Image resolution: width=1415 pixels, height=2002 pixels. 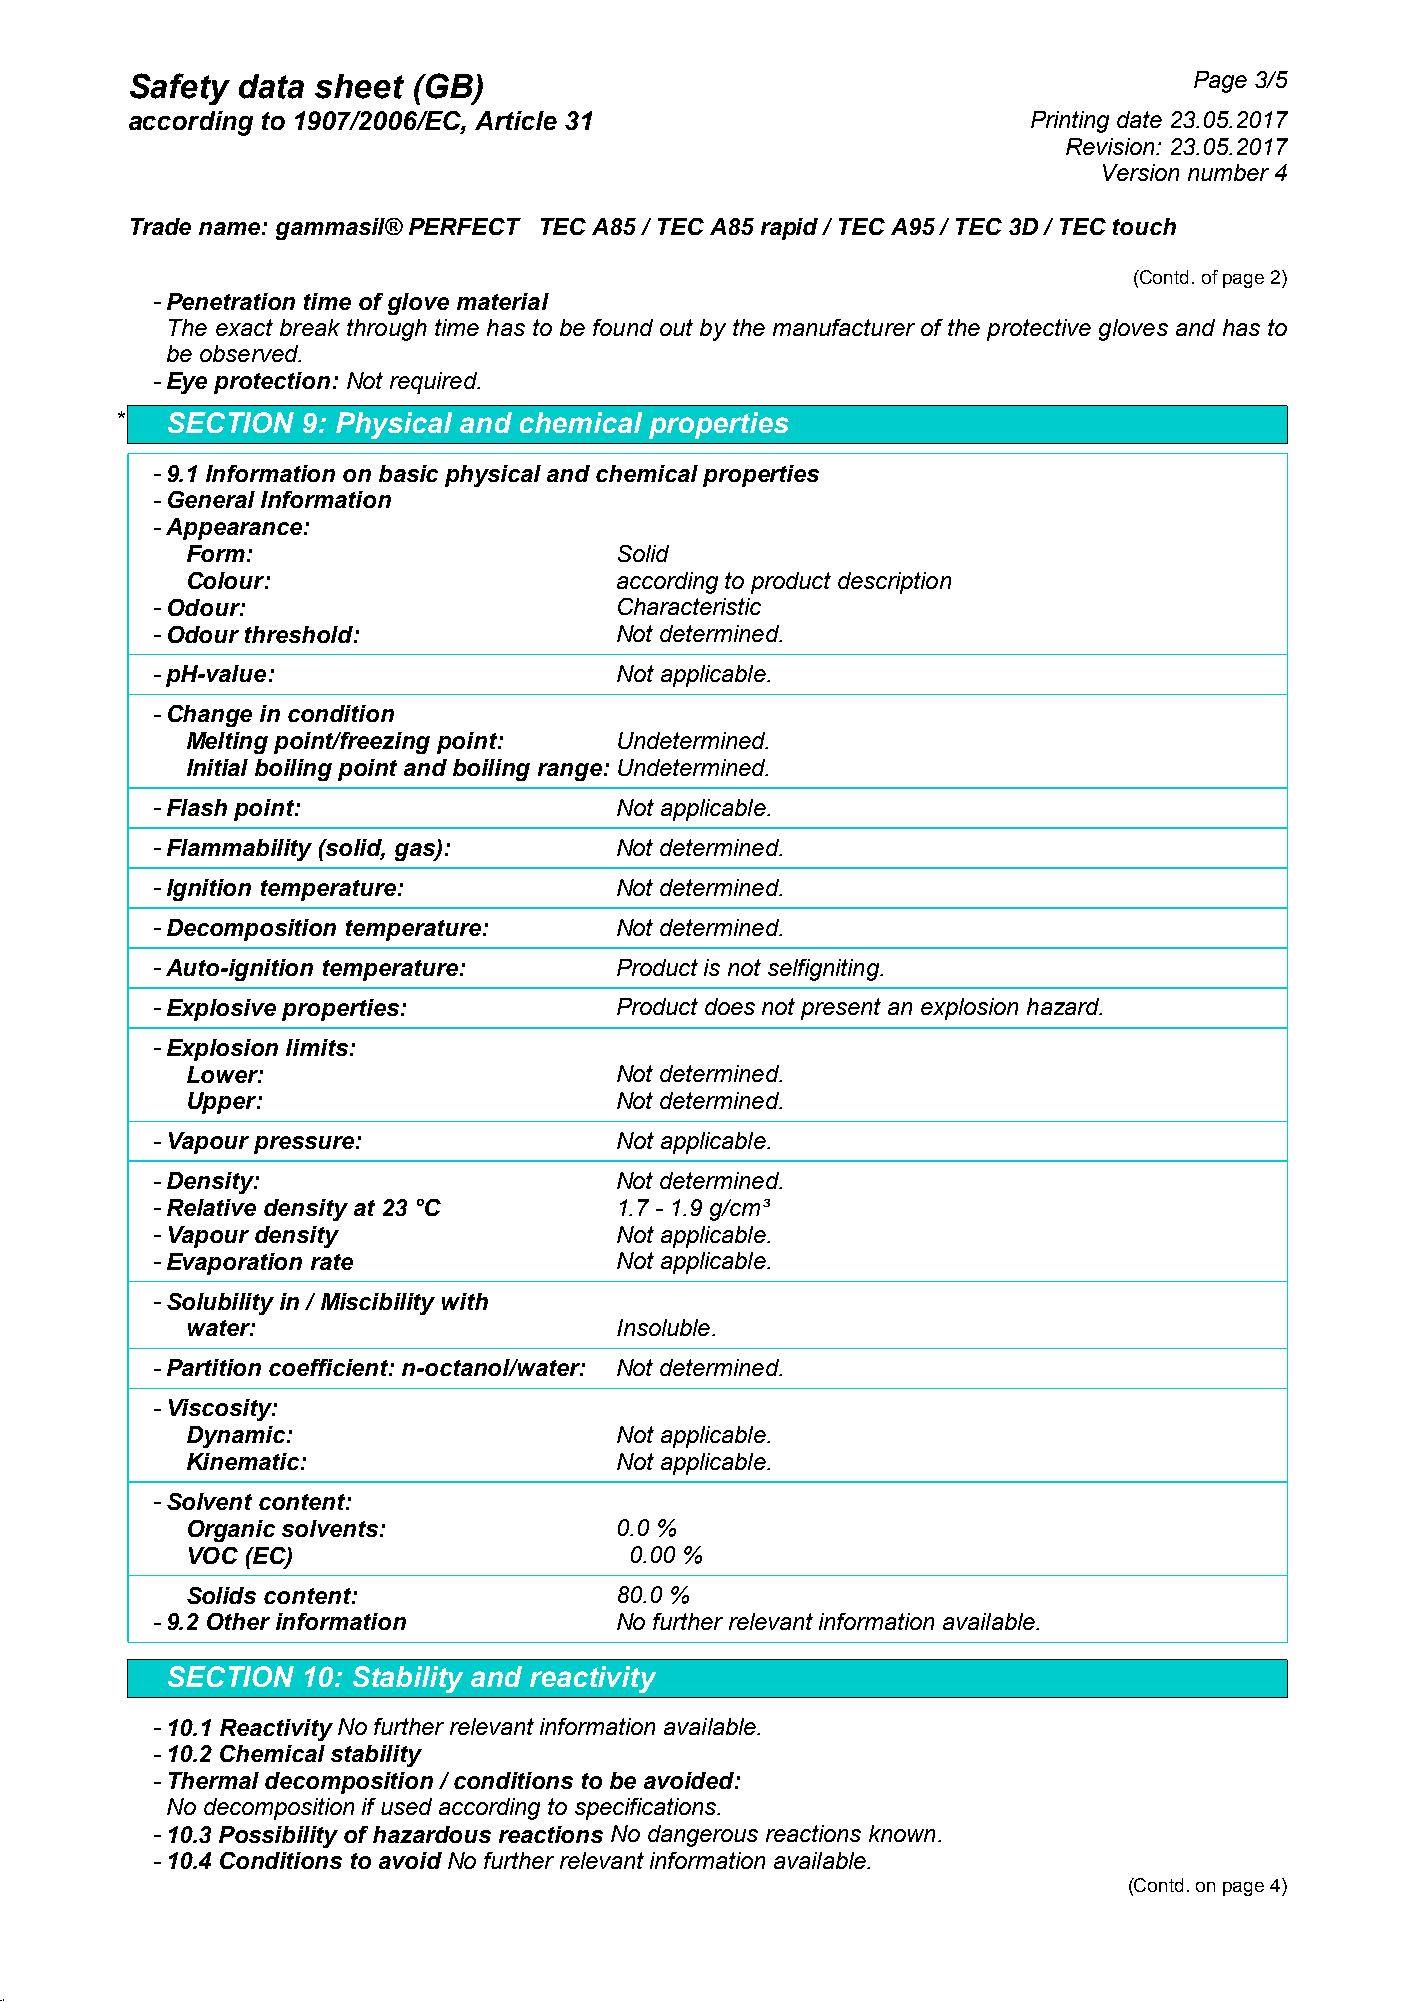 What do you see at coordinates (689, 606) in the document?
I see `Characteristic` at bounding box center [689, 606].
